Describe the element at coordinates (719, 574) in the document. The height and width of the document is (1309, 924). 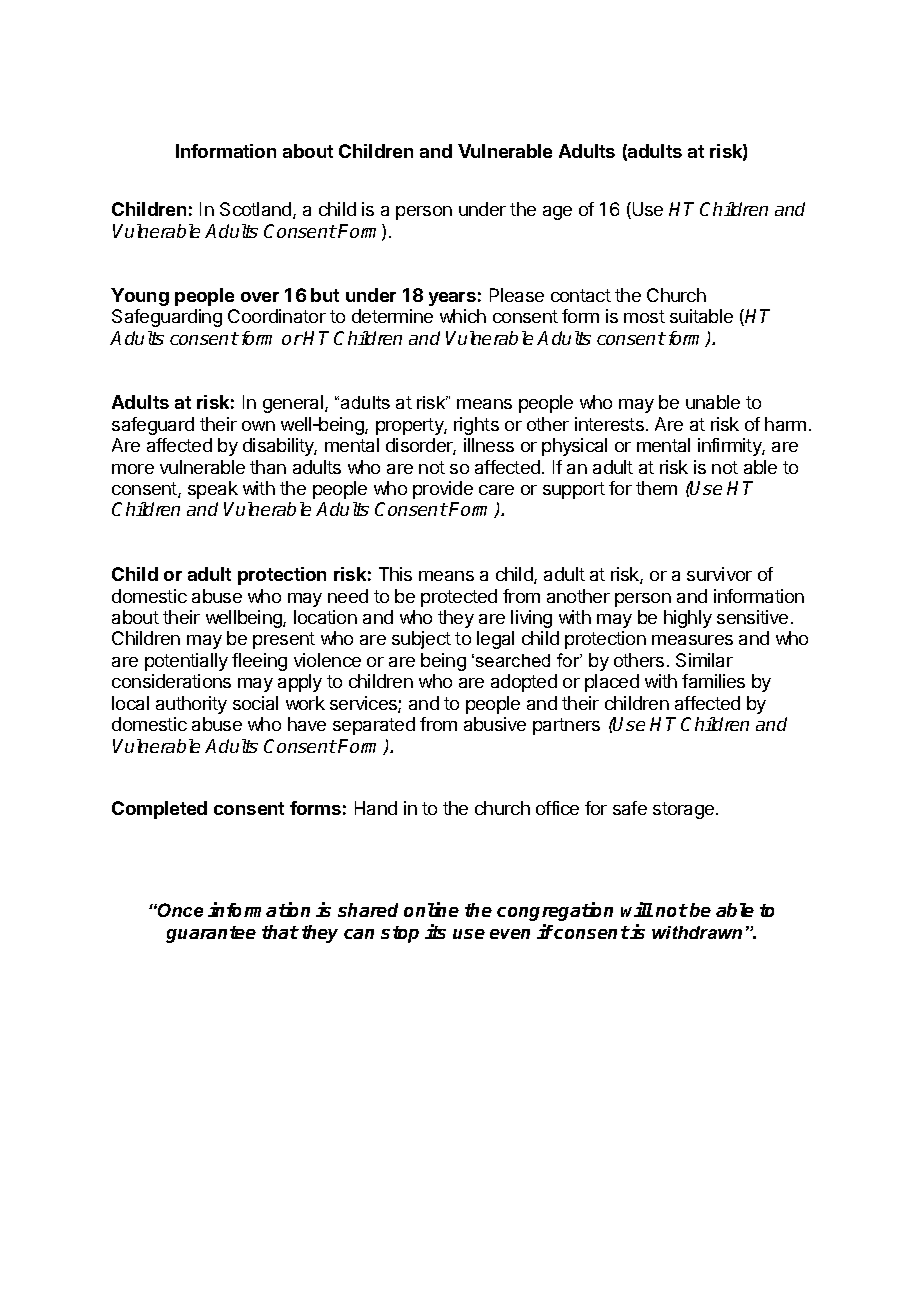
I see `survivor` at that location.
